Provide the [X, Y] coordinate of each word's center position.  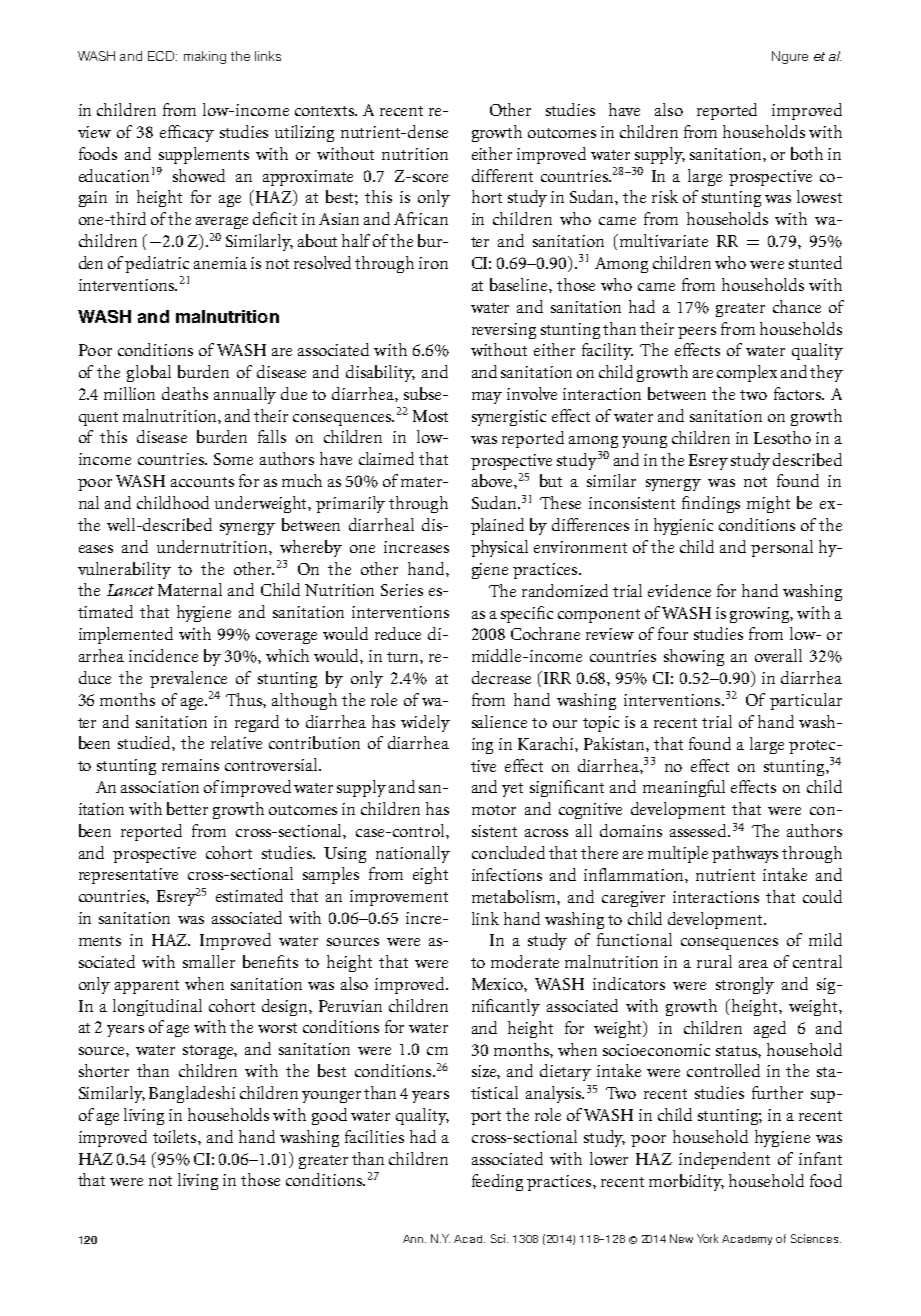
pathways [745, 854]
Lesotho [782, 437]
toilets [176, 1136]
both [807, 153]
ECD [162, 56]
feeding [497, 1182]
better [187, 808]
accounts [202, 482]
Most [430, 416]
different [502, 175]
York [707, 1238]
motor [494, 810]
